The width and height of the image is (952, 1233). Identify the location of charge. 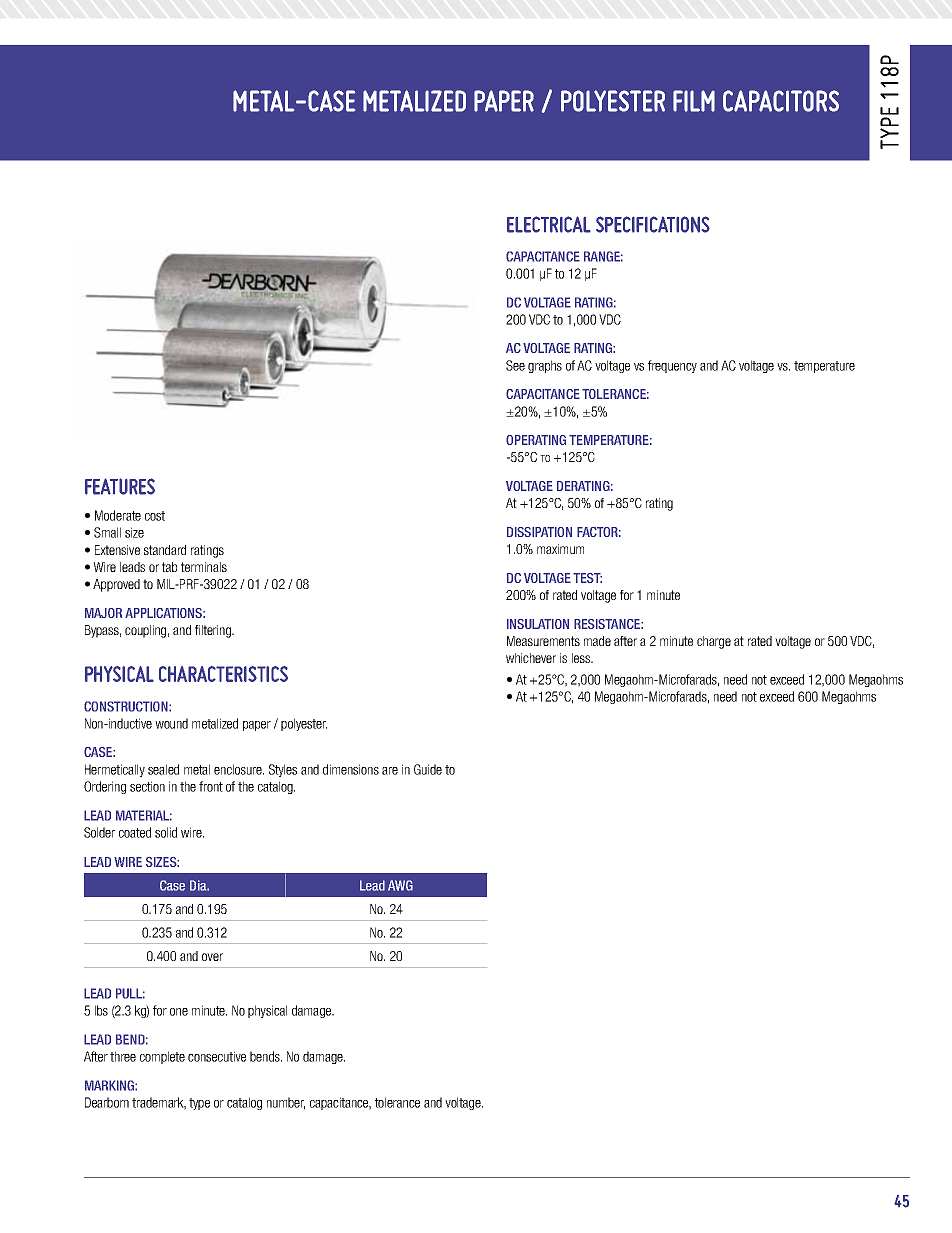
(714, 642).
